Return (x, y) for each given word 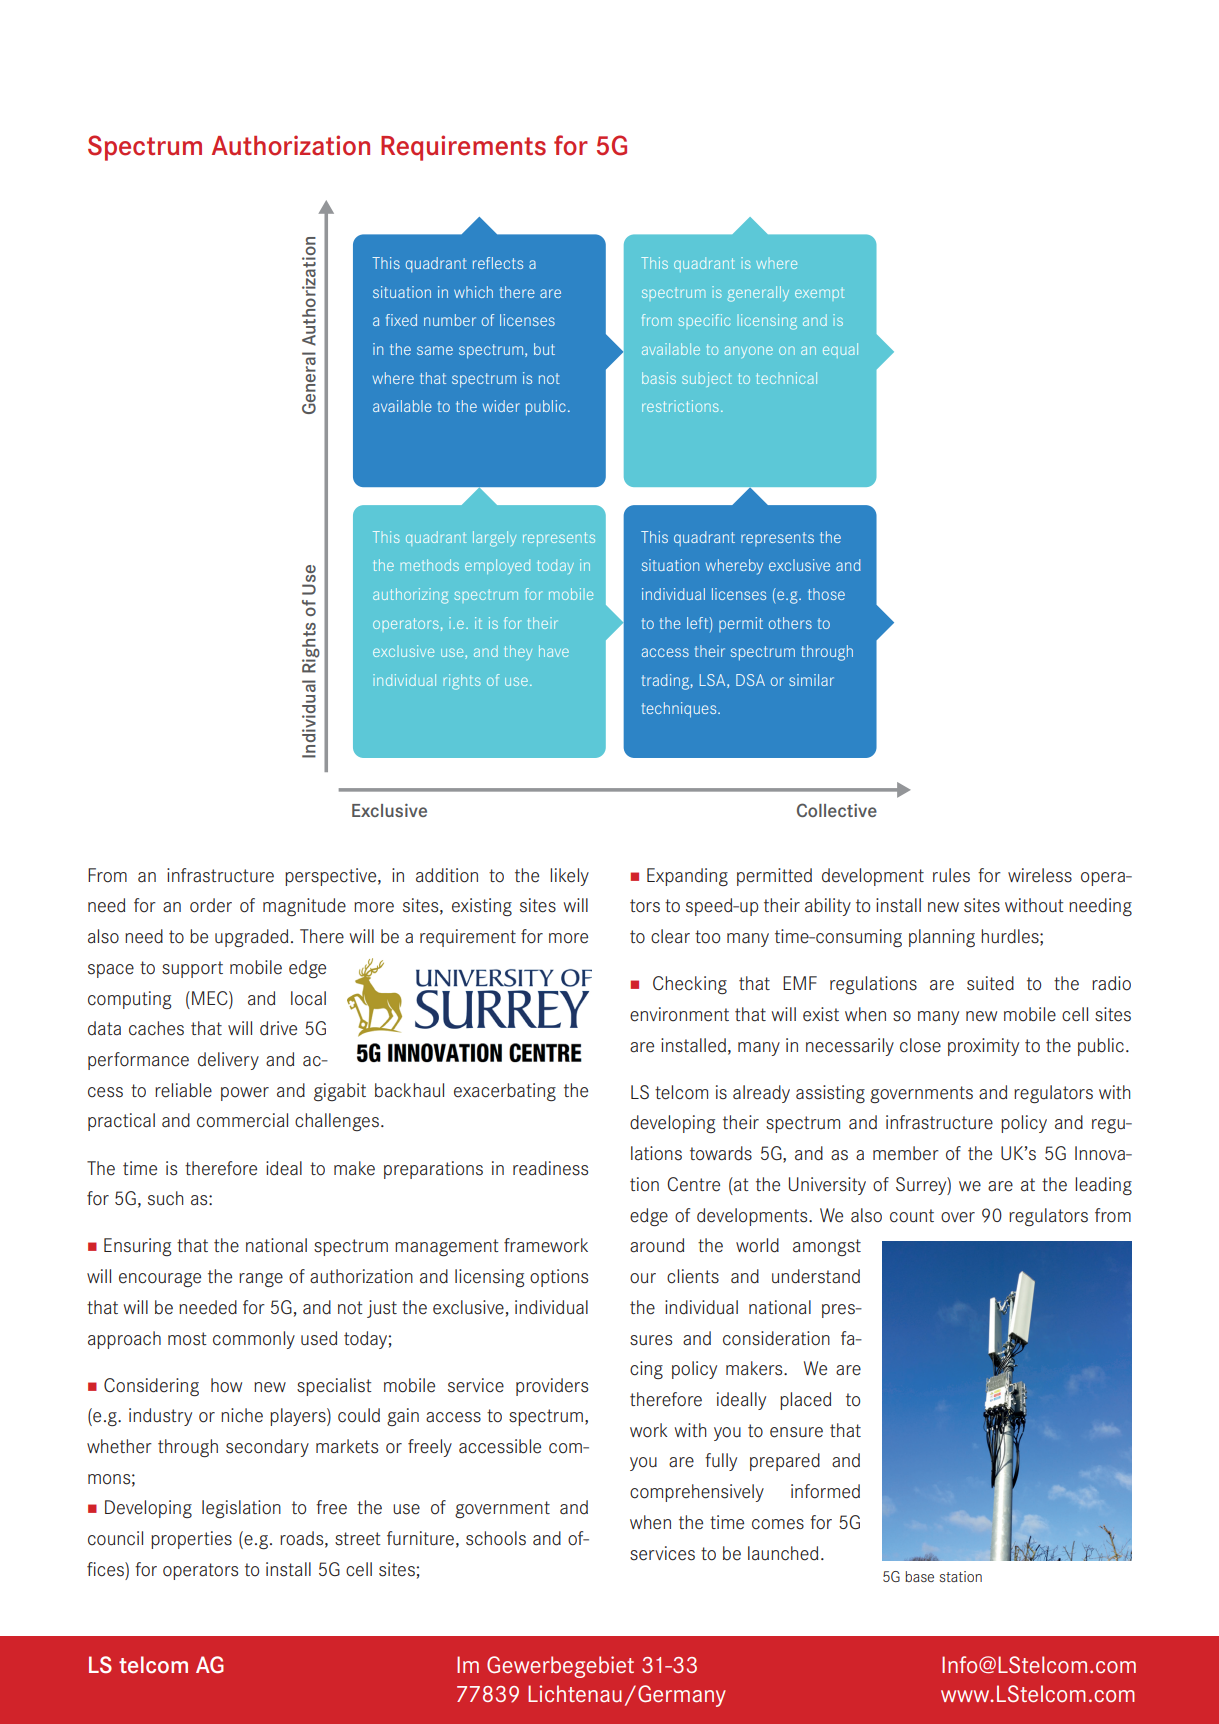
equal (840, 350)
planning (942, 938)
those (826, 594)
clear (670, 936)
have (554, 651)
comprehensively (697, 1493)
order (211, 905)
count (912, 1216)
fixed (401, 320)
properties (191, 1540)
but (544, 349)
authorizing (410, 596)
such (165, 1198)
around (657, 1245)
